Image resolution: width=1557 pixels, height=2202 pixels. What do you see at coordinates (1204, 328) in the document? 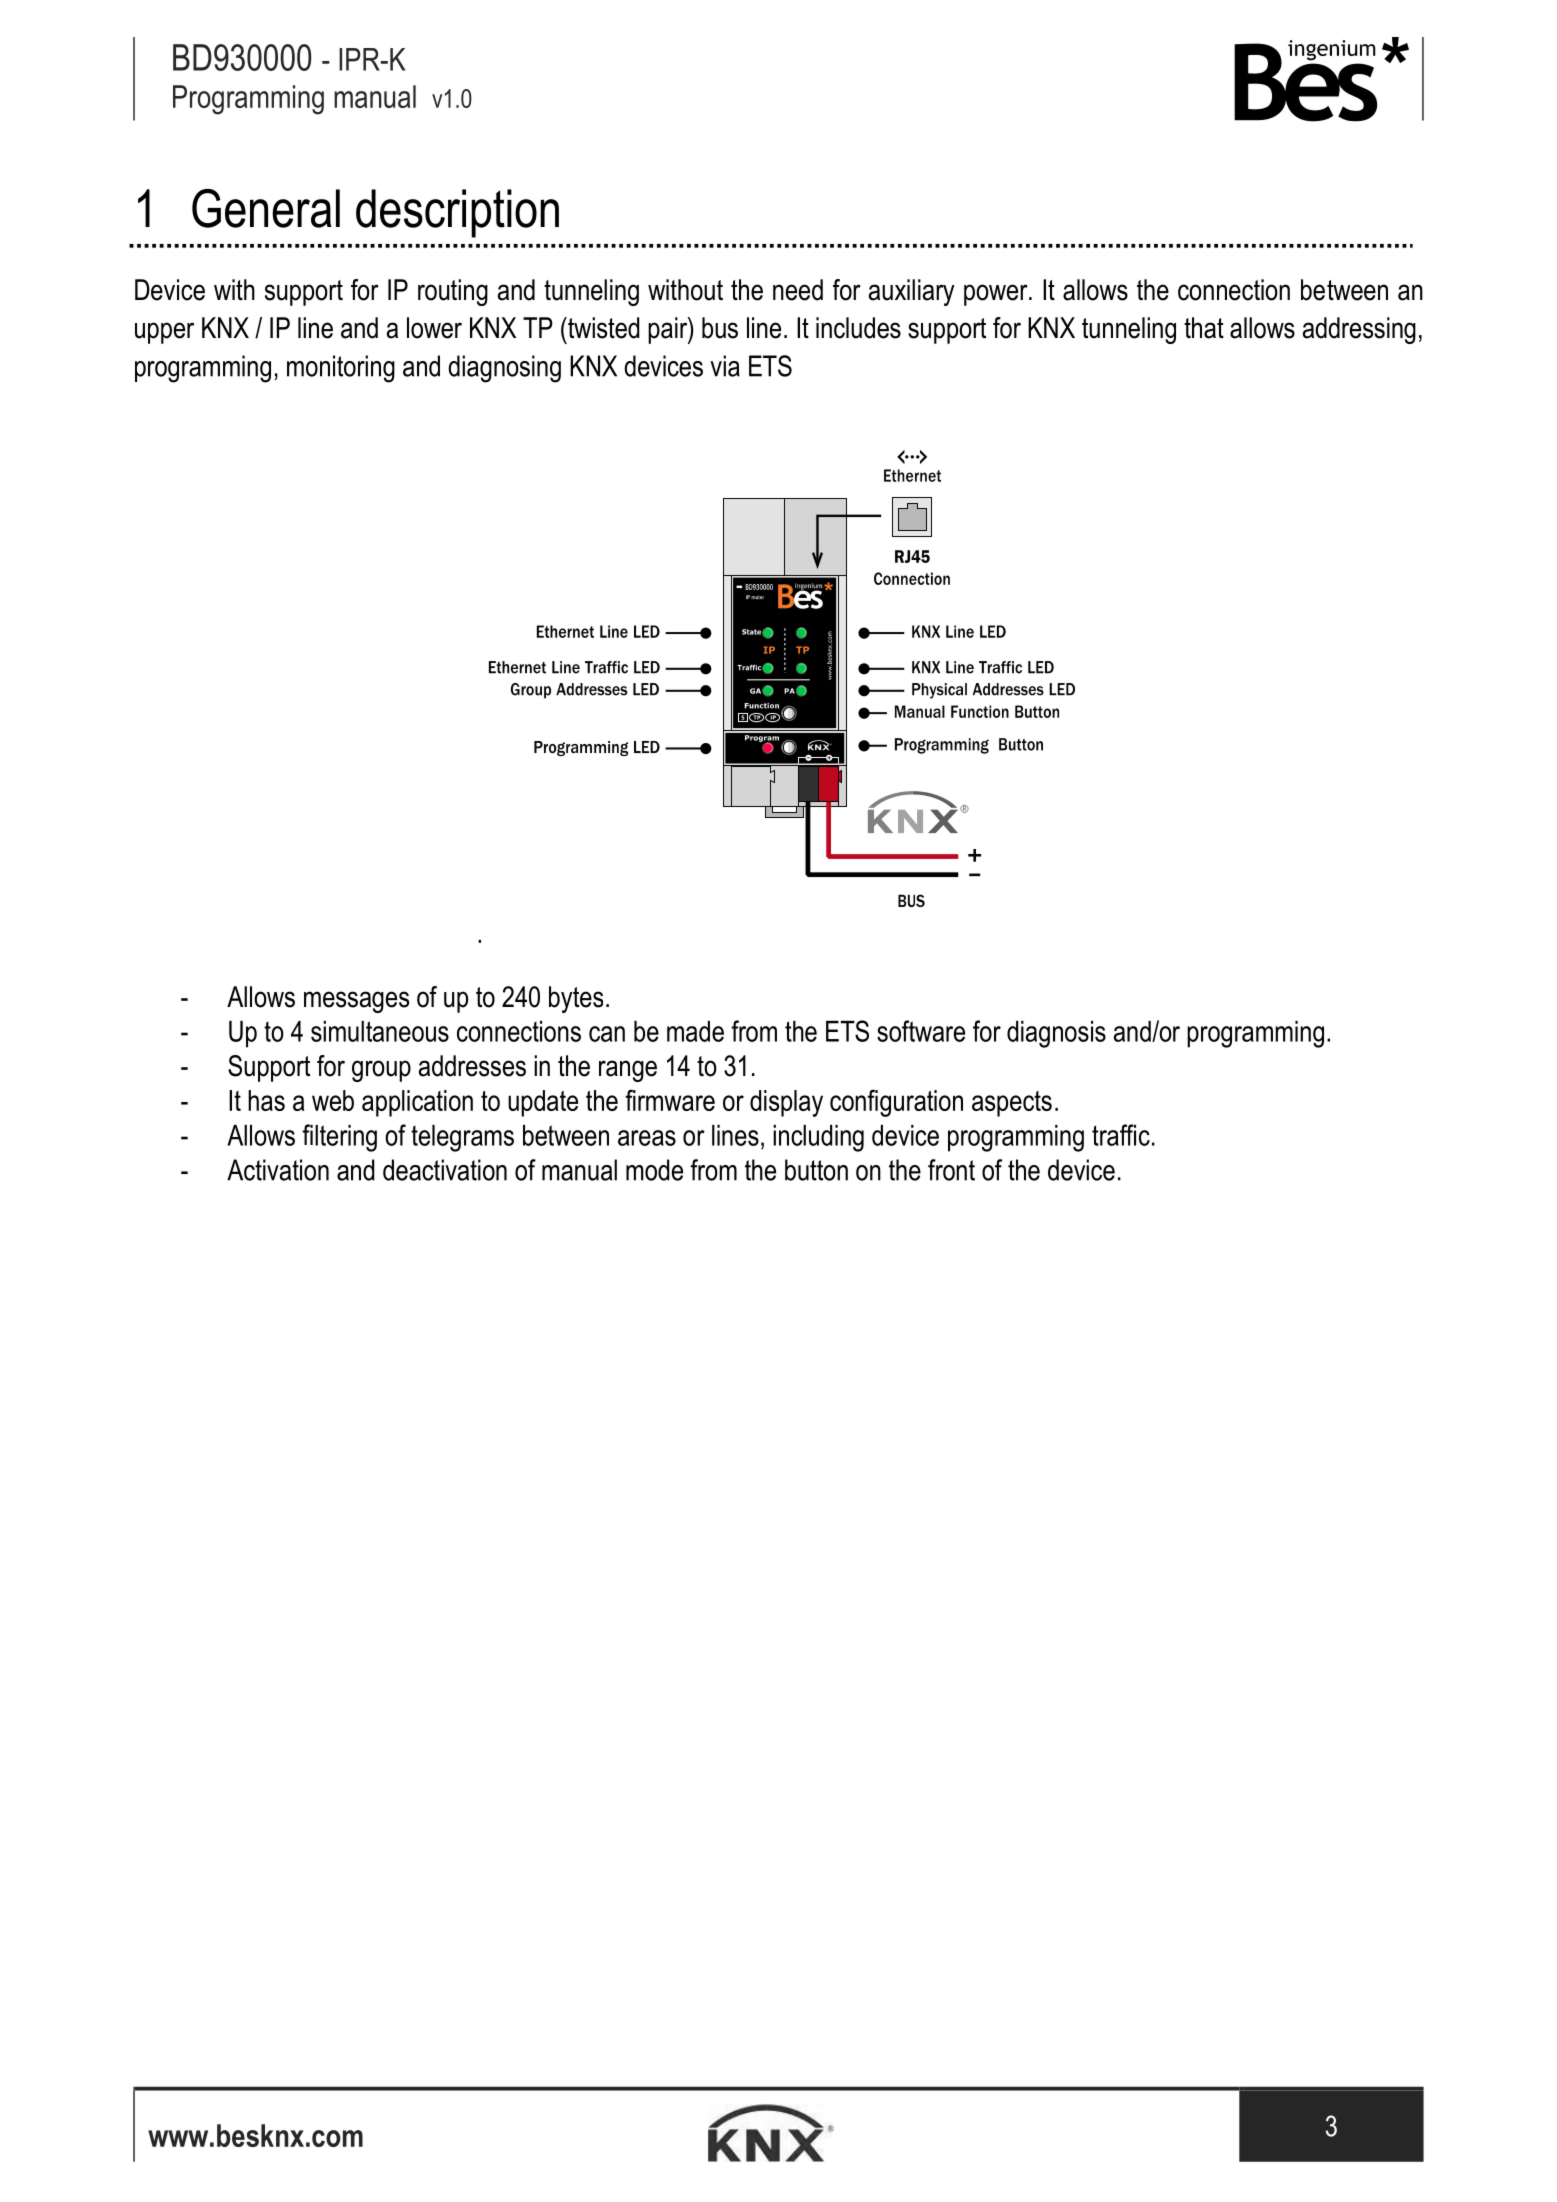
I see `that` at bounding box center [1204, 328].
